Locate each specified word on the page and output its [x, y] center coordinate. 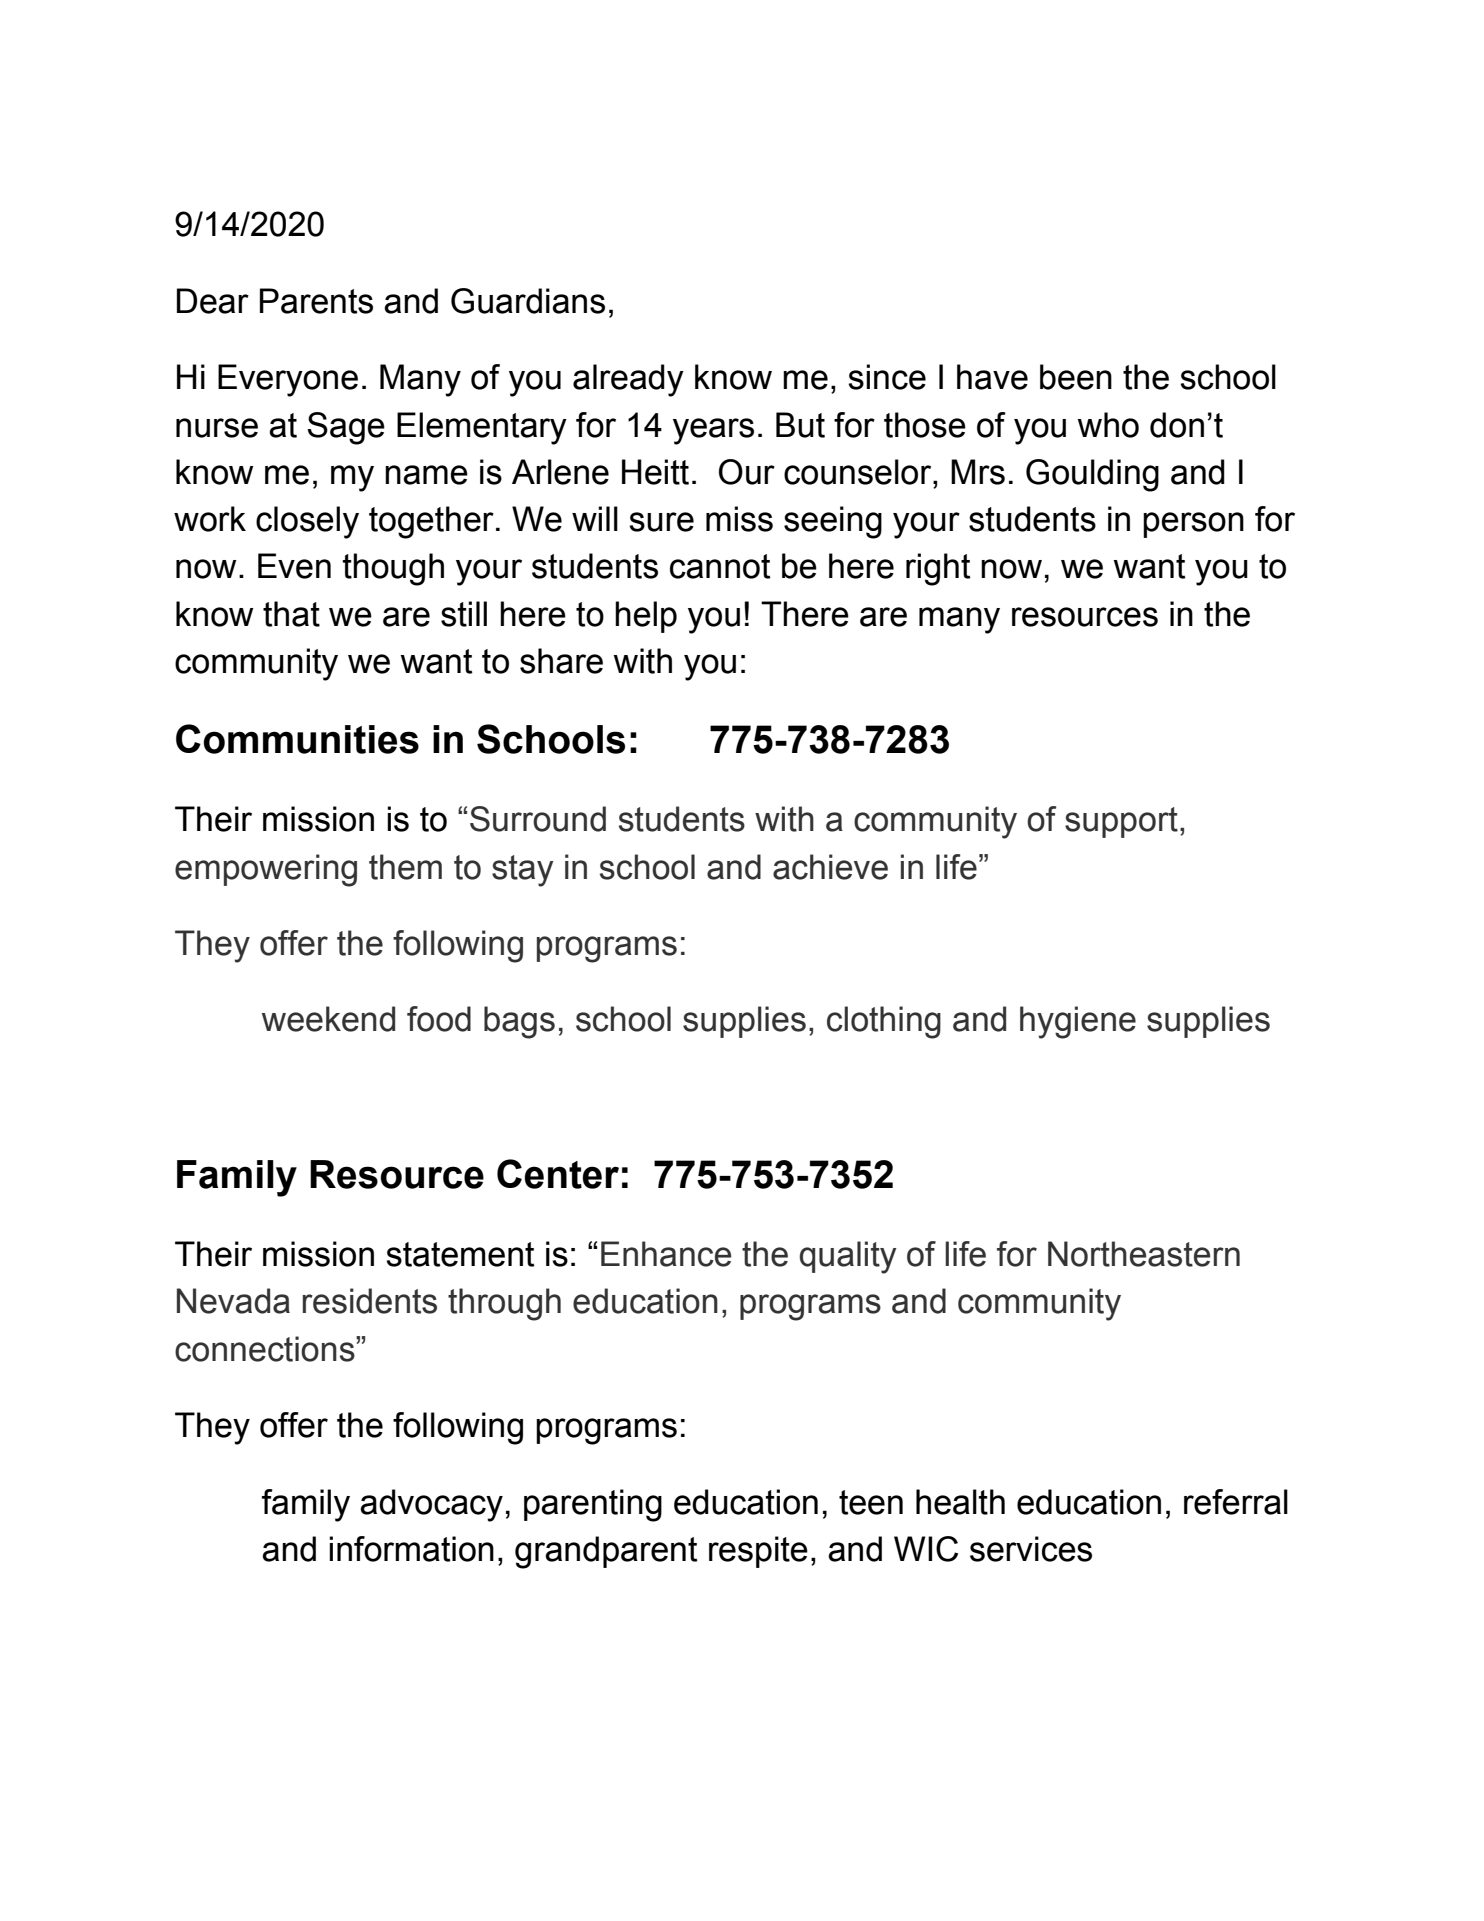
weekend [328, 1019]
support [1121, 822]
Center [558, 1174]
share [561, 661]
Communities [297, 739]
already [628, 380]
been [1076, 377]
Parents [316, 301]
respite [758, 1552]
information [411, 1549]
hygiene [1078, 1022]
